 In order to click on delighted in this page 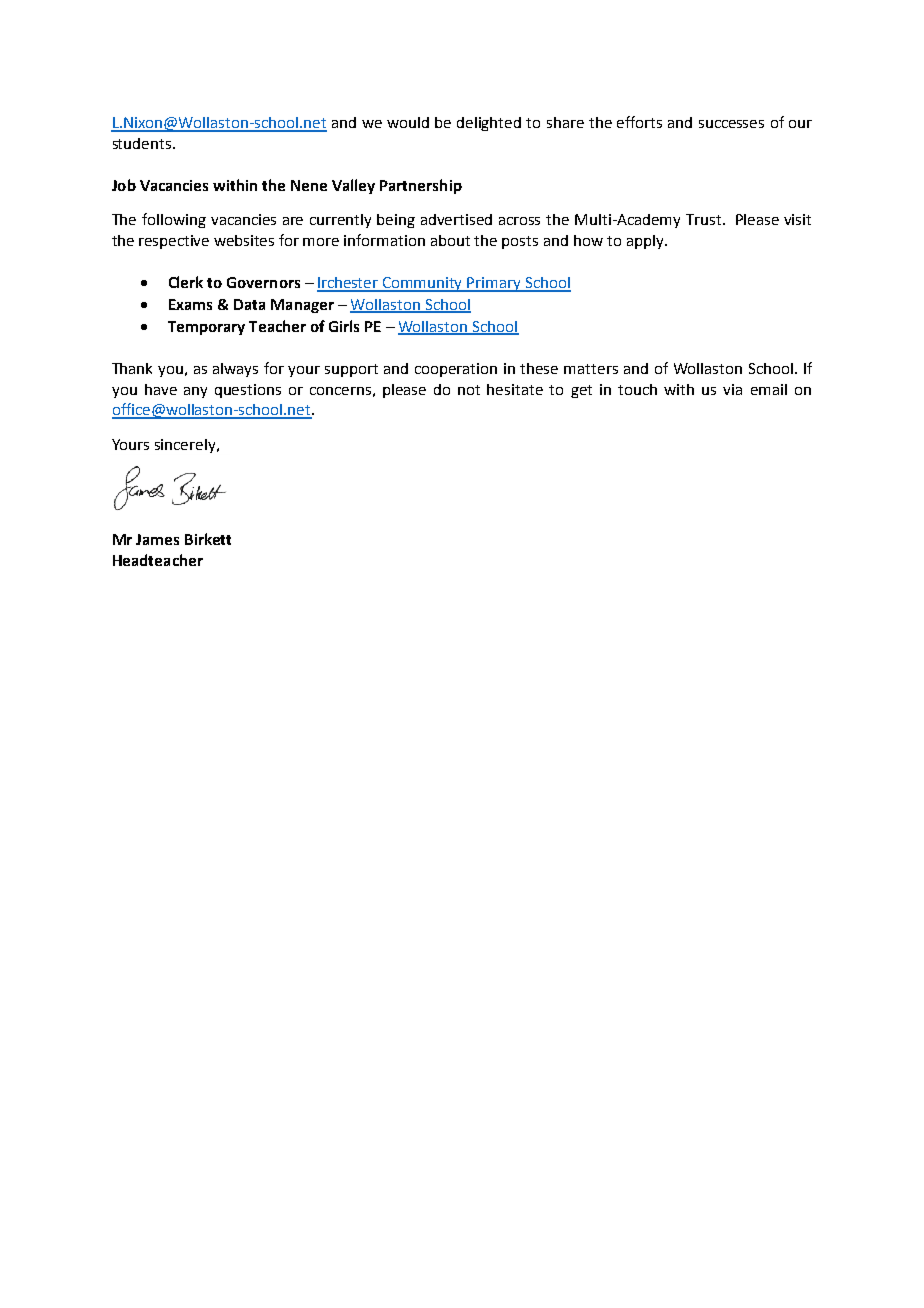, I will do `click(489, 124)`.
